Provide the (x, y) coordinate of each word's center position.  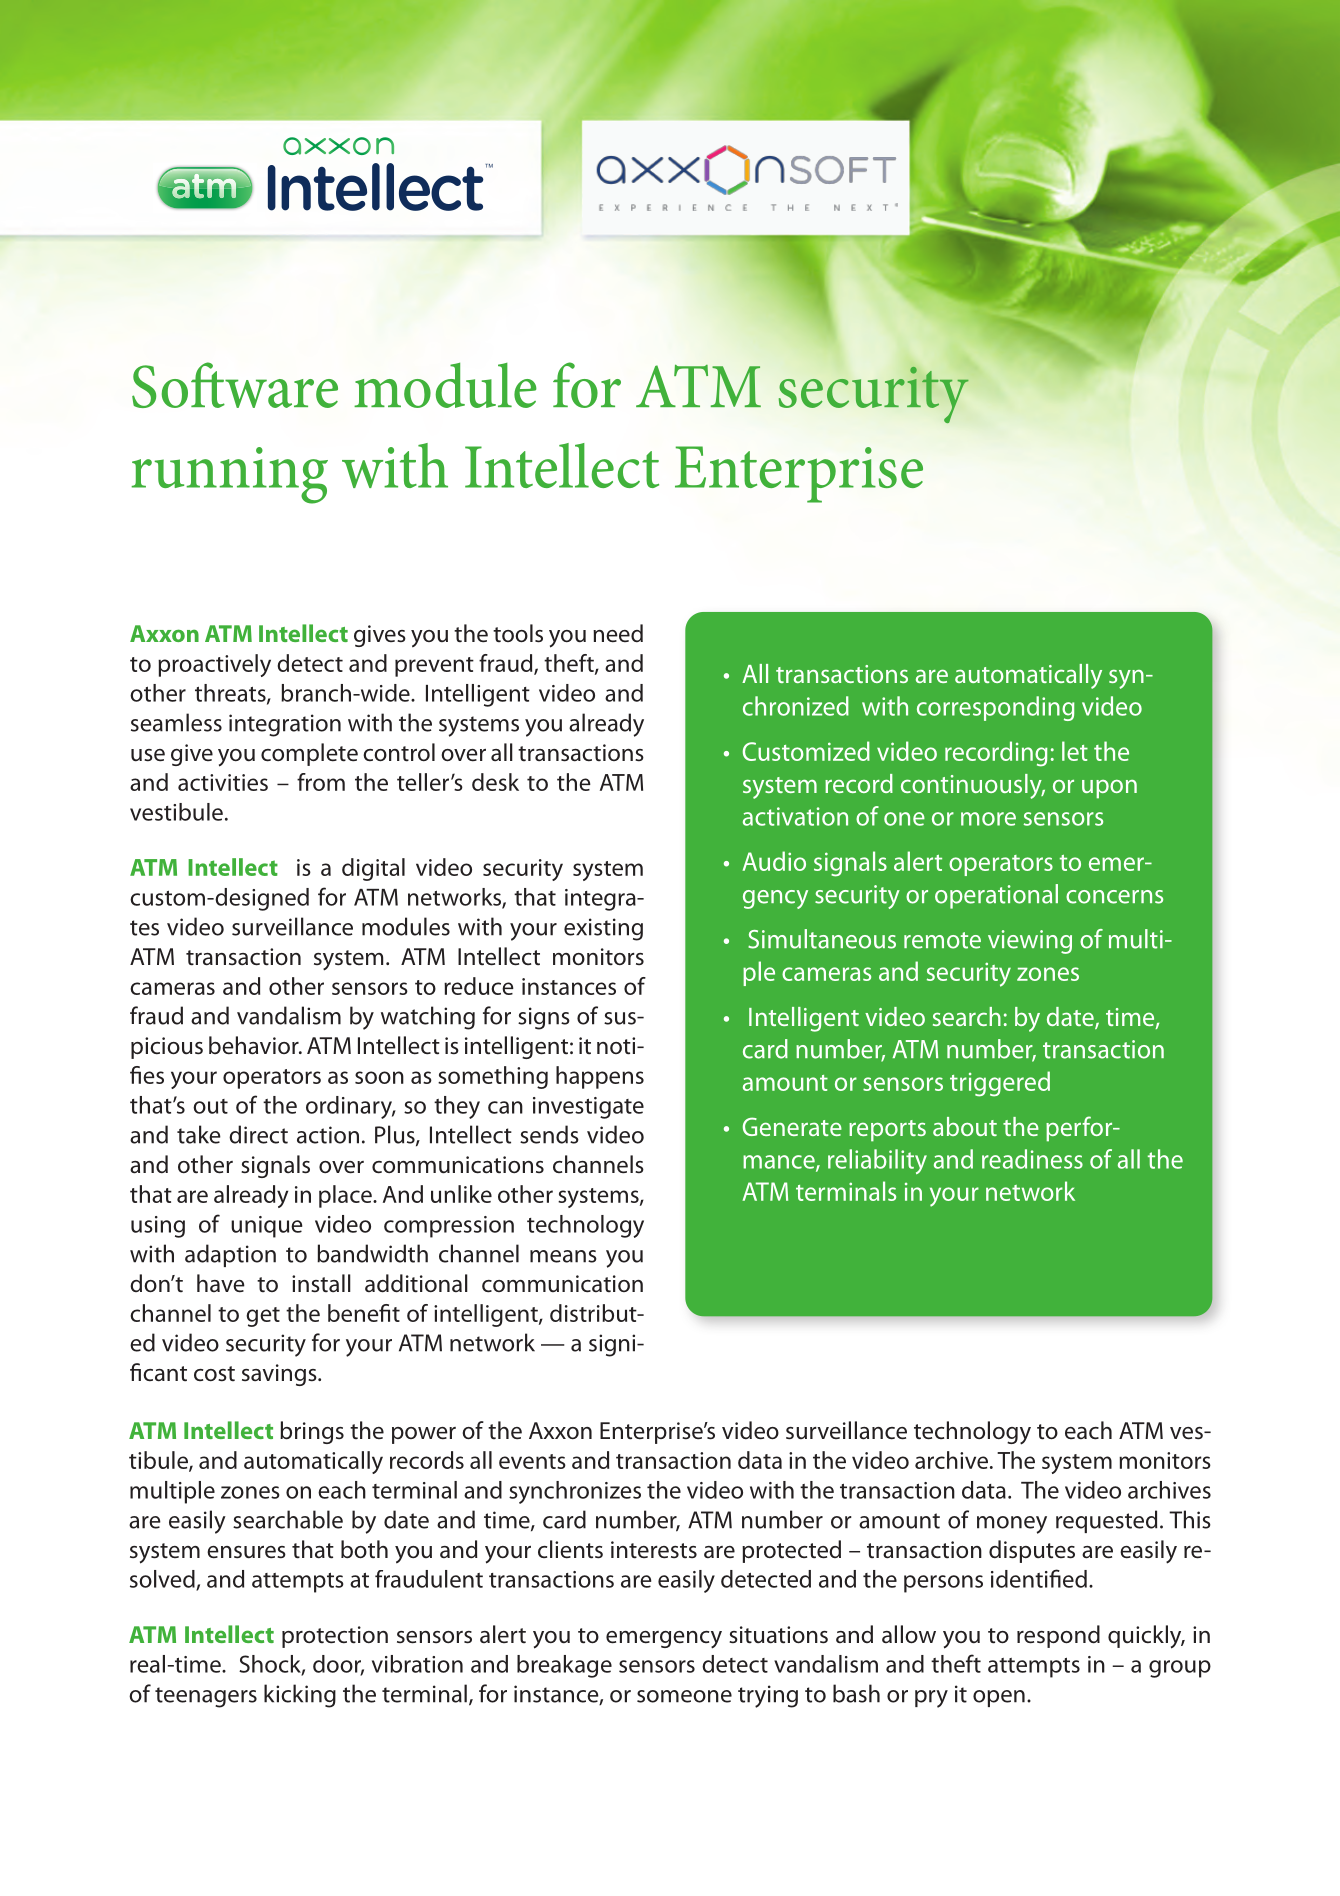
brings (312, 1432)
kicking (300, 1696)
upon (1109, 789)
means (563, 1256)
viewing (1030, 942)
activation (795, 816)
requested (1106, 1521)
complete (309, 754)
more (988, 819)
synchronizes (575, 1492)
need (618, 633)
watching (428, 1018)
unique (266, 1227)
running (229, 475)
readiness (1032, 1159)
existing (603, 929)
